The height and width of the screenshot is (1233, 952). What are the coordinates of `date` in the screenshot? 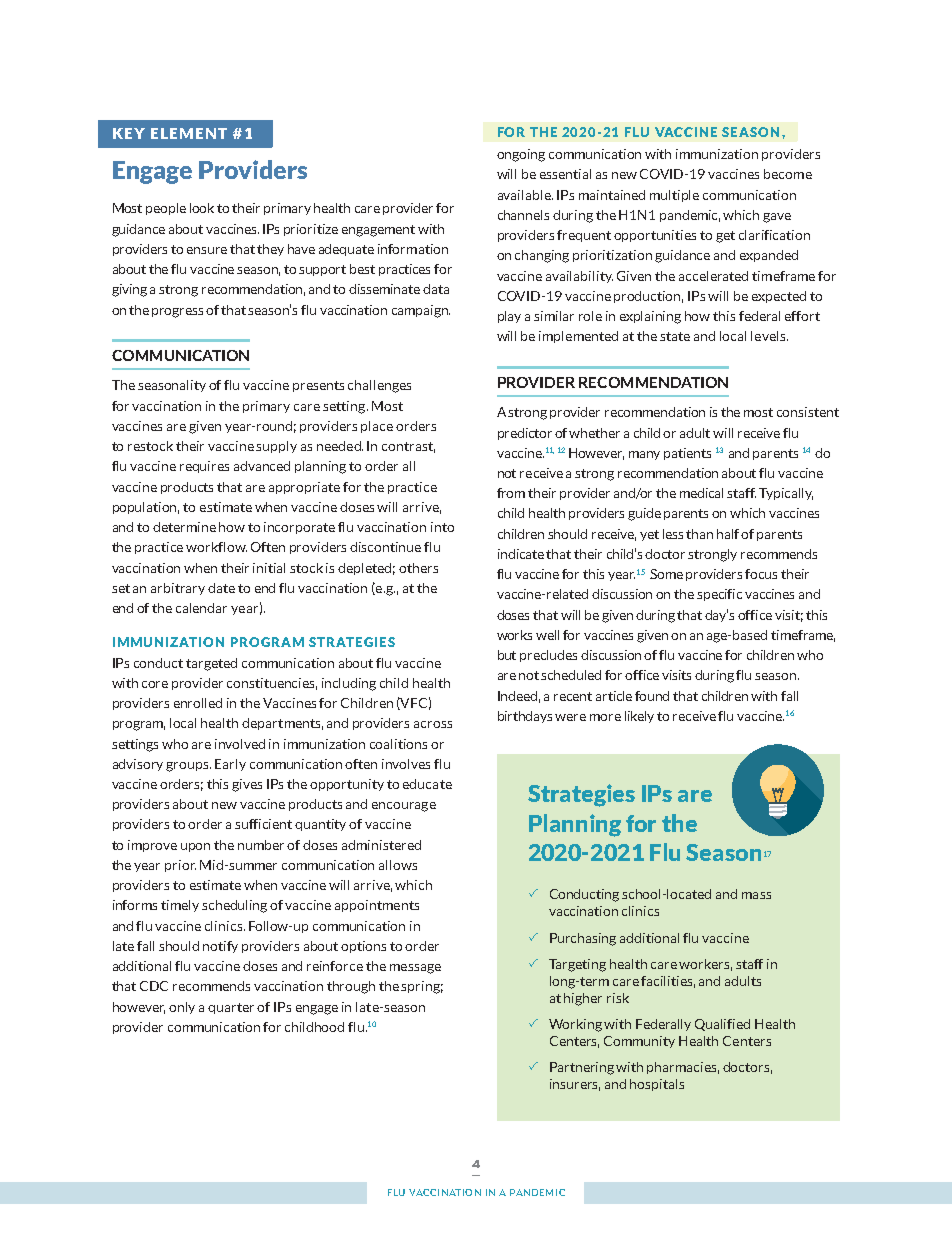 It's located at (221, 588).
